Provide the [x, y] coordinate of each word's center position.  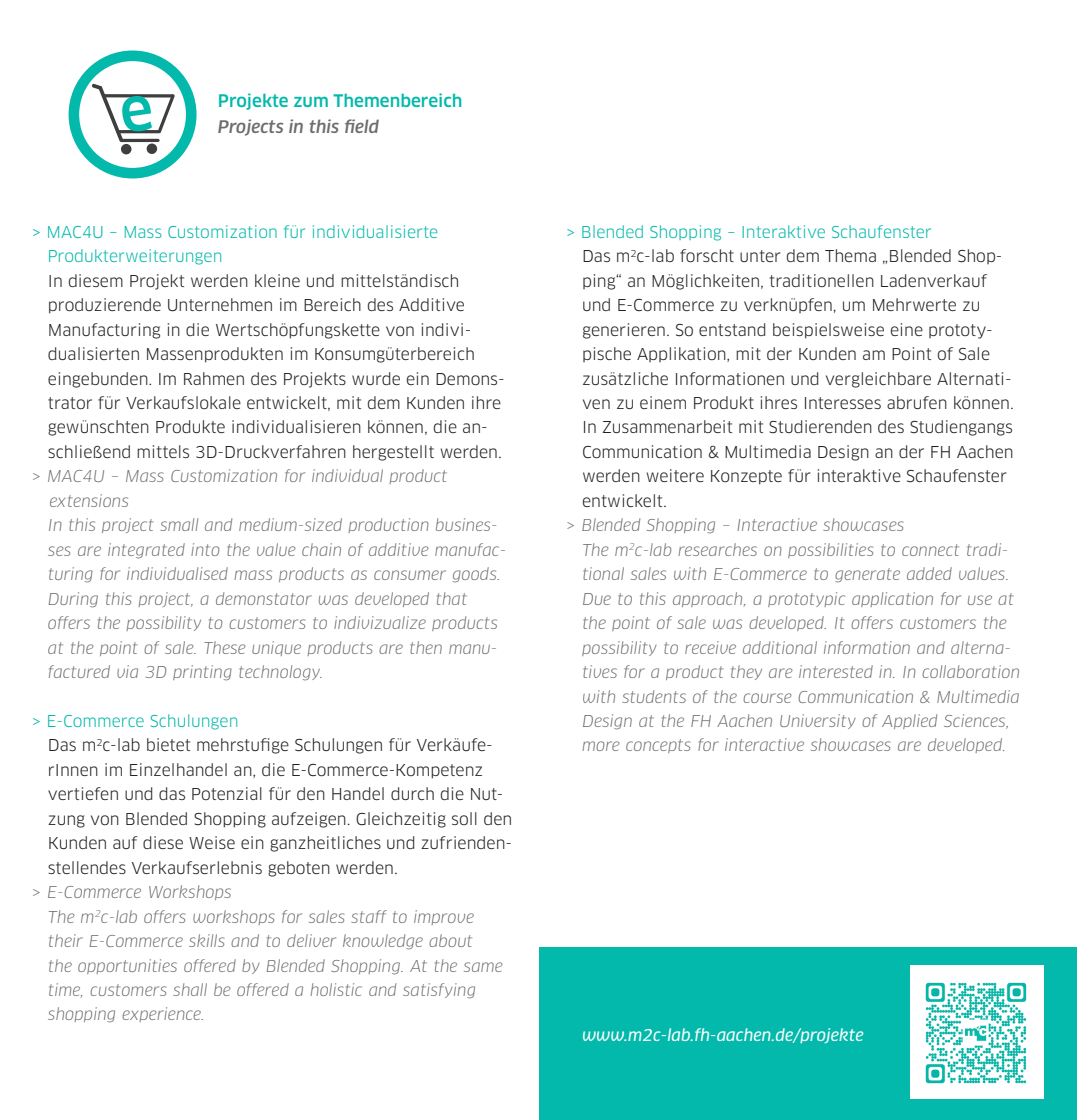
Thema [850, 255]
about [450, 940]
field [362, 126]
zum [311, 102]
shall [190, 989]
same [483, 967]
